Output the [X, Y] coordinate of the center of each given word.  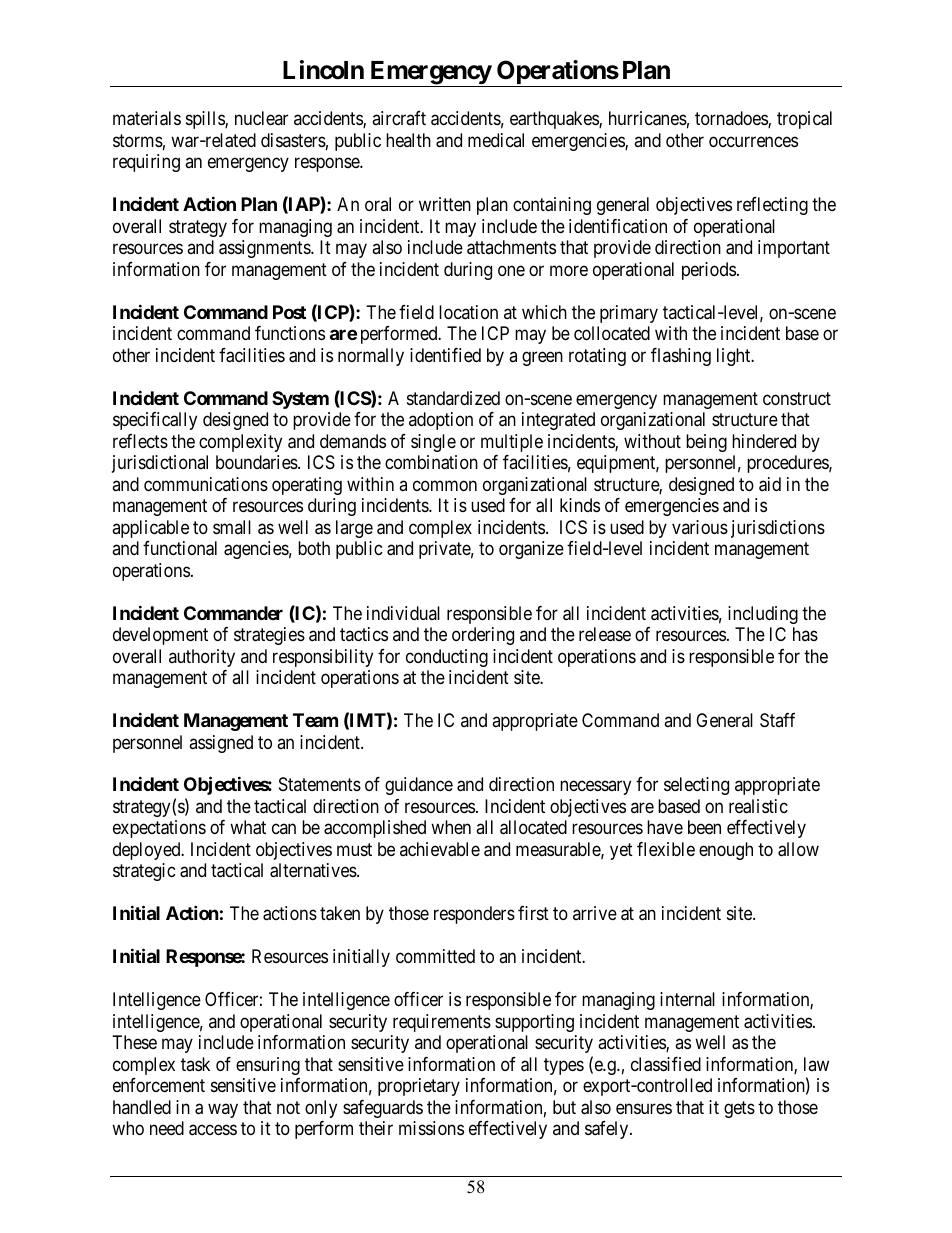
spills [206, 120]
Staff [777, 720]
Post [289, 312]
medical [496, 140]
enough [726, 851]
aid [770, 484]
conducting [447, 658]
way [223, 1110]
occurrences [753, 141]
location [468, 312]
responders [474, 915]
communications [206, 484]
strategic [144, 872]
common [445, 485]
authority [202, 658]
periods [709, 271]
